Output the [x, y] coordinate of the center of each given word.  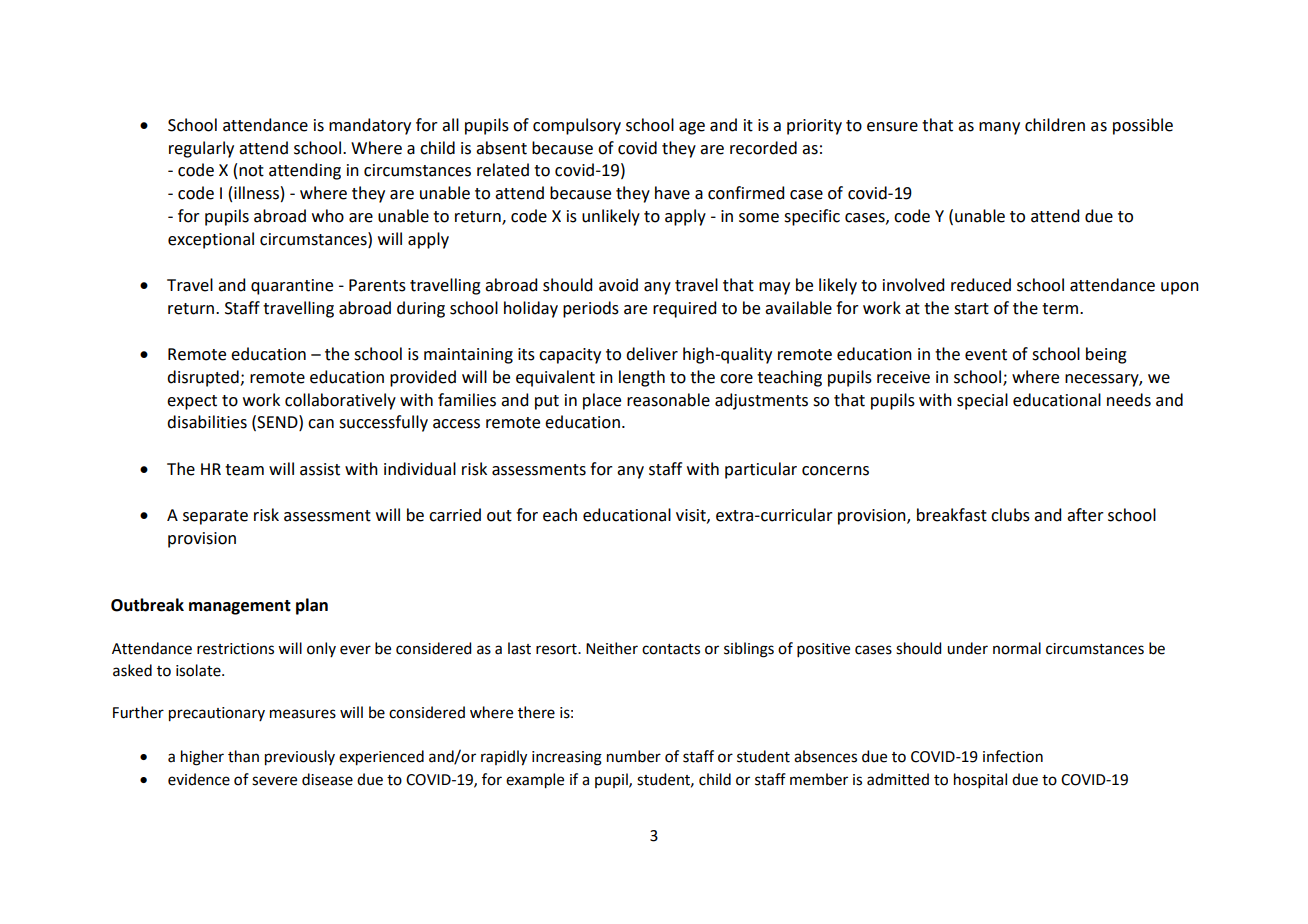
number [634, 756]
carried [455, 515]
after [1085, 515]
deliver [652, 354]
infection [1013, 756]
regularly [201, 149]
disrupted [204, 378]
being [1106, 355]
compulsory [577, 126]
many [999, 128]
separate [215, 517]
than [243, 756]
